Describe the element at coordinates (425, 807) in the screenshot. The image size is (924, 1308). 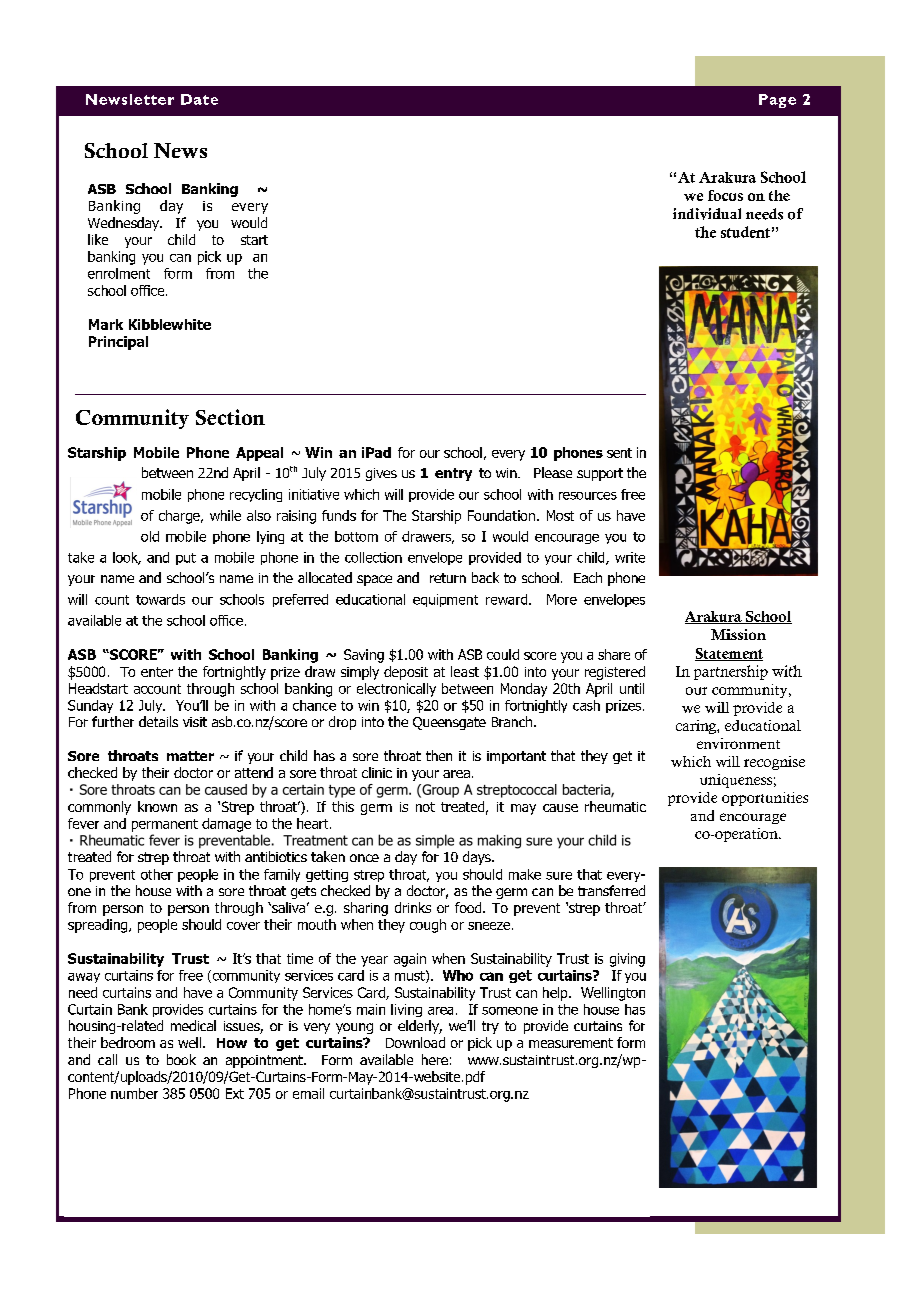
I see `not` at that location.
